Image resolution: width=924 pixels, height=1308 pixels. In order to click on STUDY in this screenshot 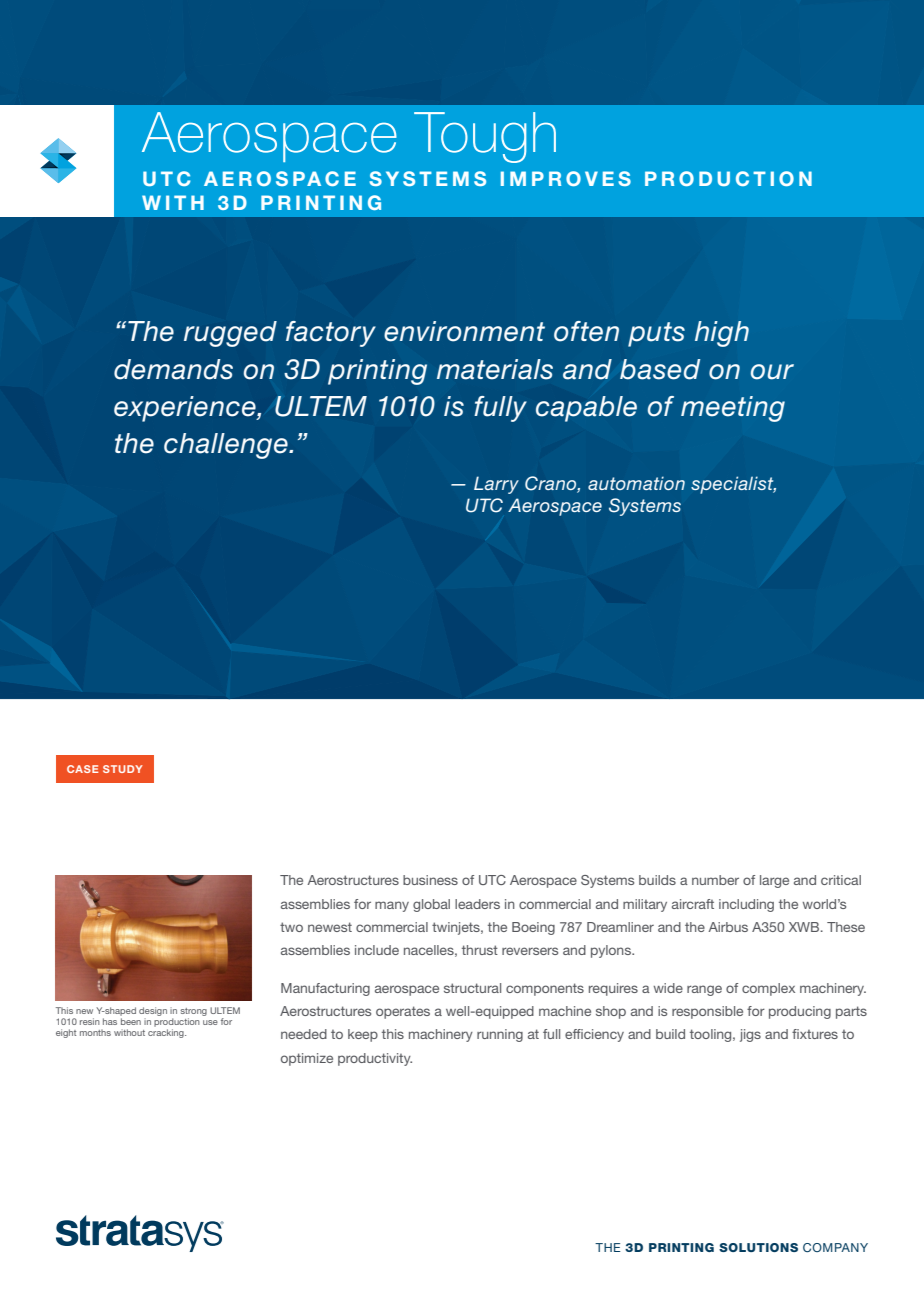, I will do `click(123, 769)`.
